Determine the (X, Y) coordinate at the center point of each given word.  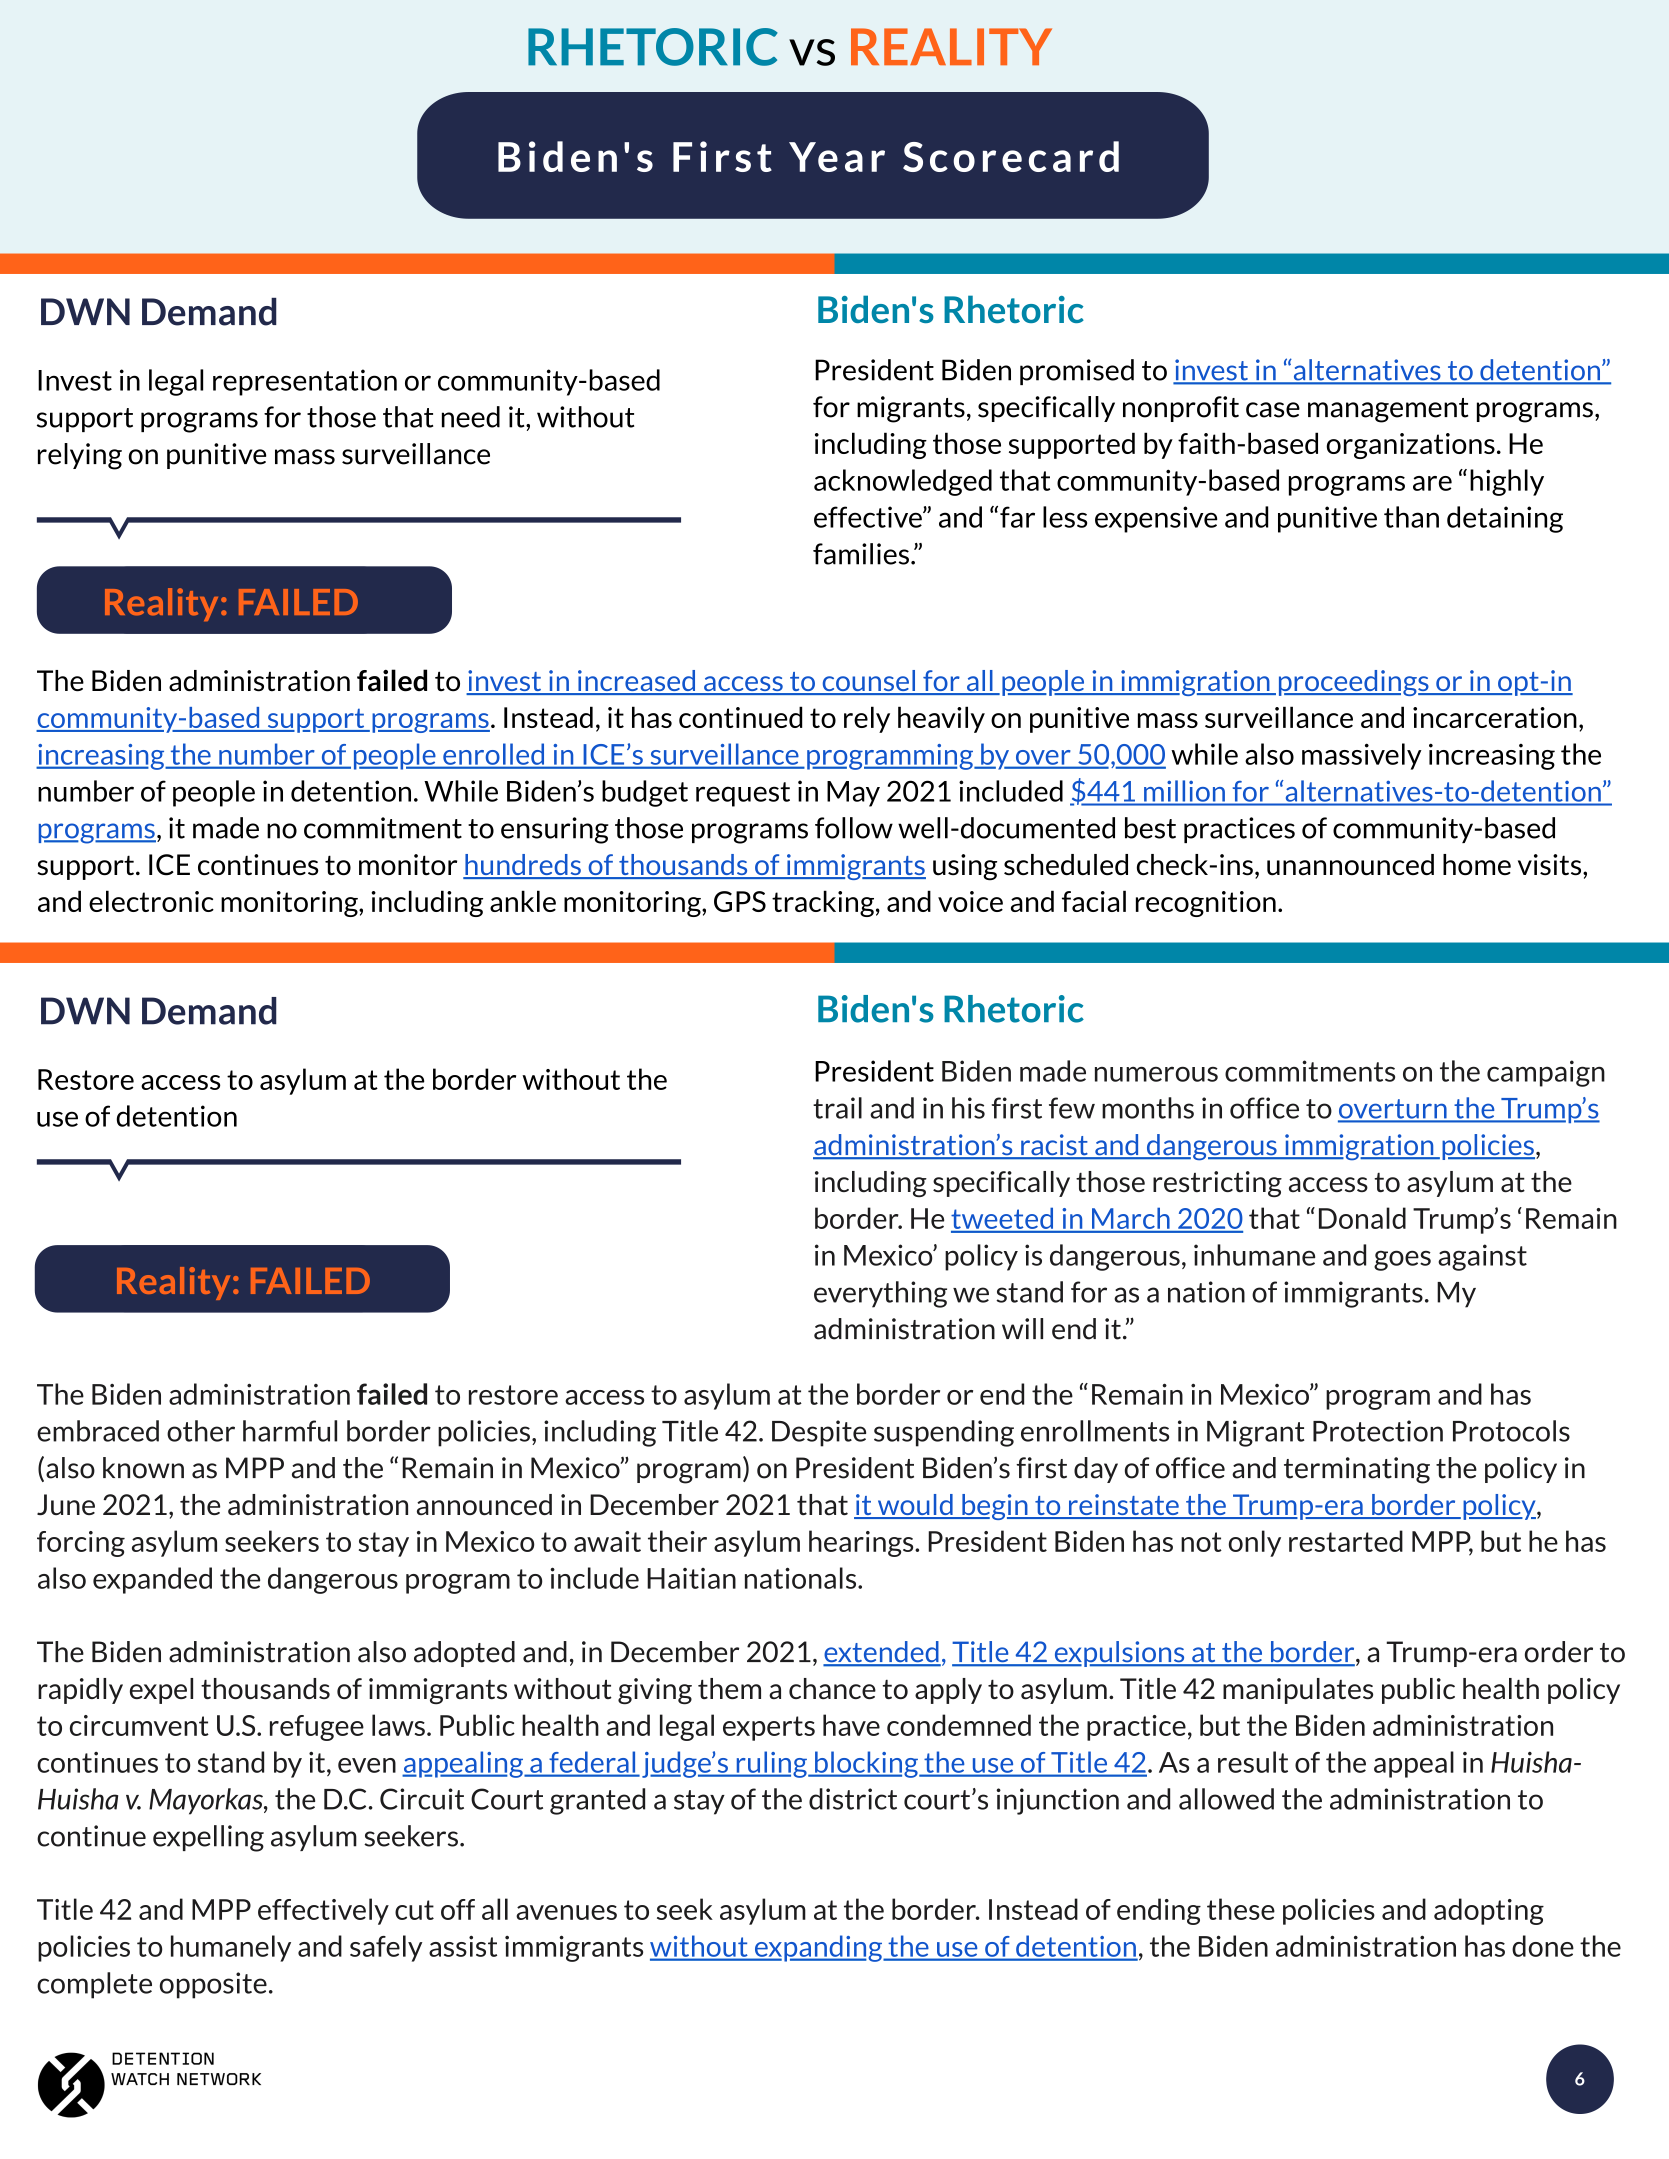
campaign (1546, 1073)
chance (832, 1688)
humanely (231, 1948)
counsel (869, 682)
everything (880, 1294)
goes (1402, 1260)
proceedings (1355, 683)
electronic (151, 901)
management (1388, 410)
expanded (152, 1580)
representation (305, 382)
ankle (523, 901)
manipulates (1298, 1691)
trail (837, 1108)
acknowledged (903, 482)
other (201, 1431)
